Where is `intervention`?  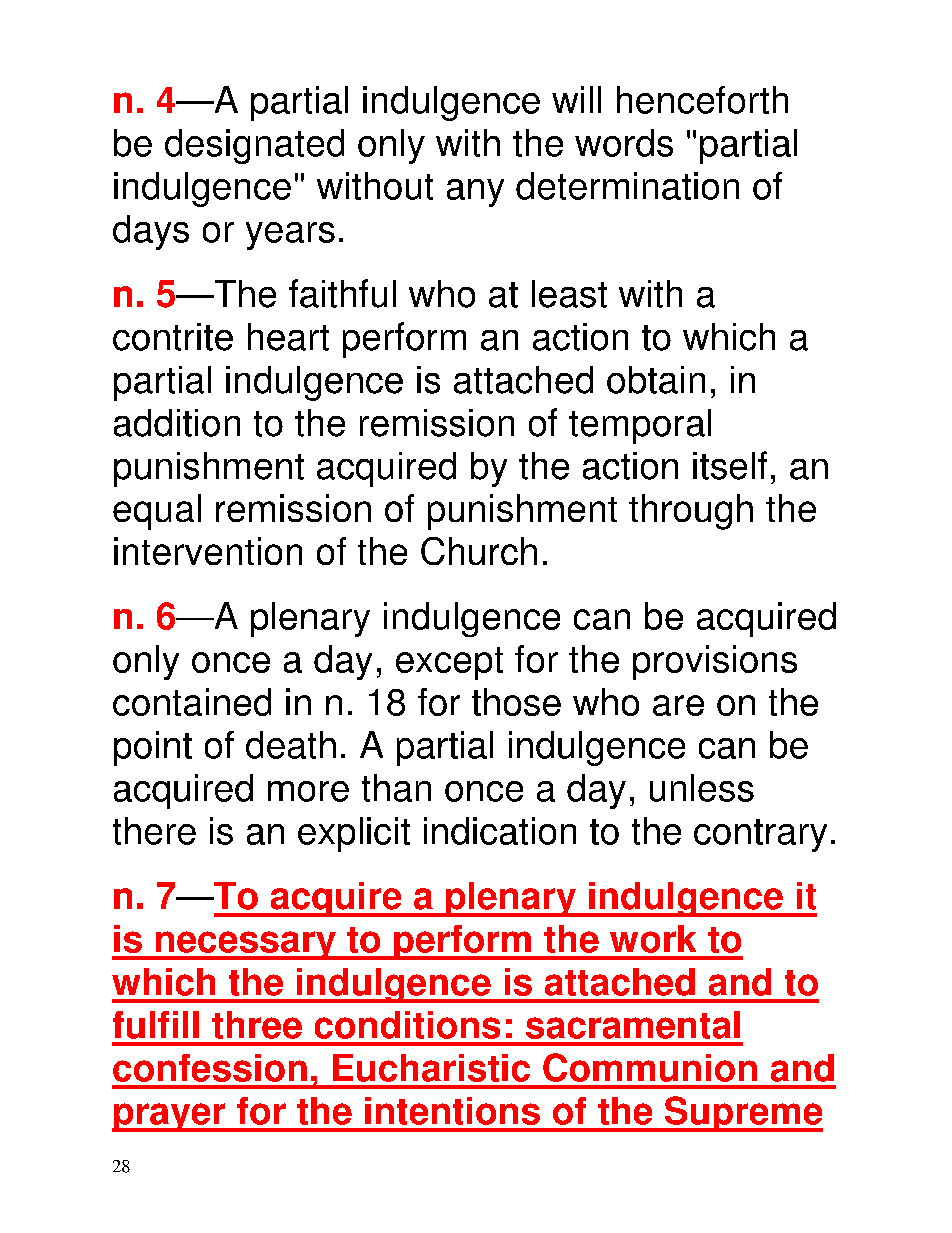
intervention is located at coordinates (208, 551).
